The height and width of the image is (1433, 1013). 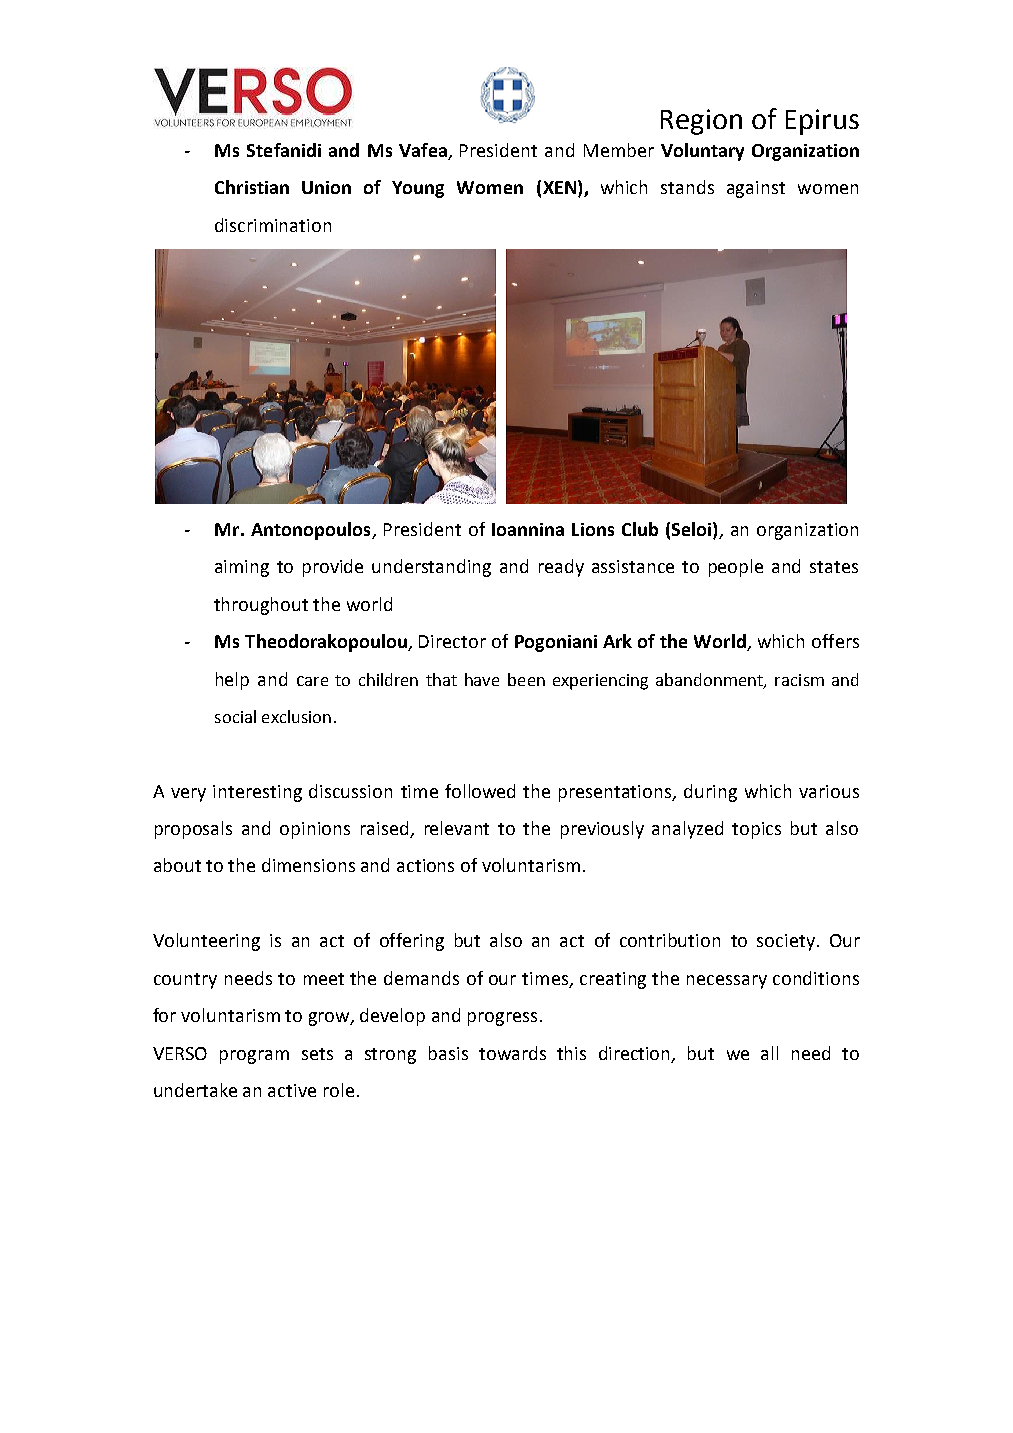 I want to click on program, so click(x=254, y=1057).
